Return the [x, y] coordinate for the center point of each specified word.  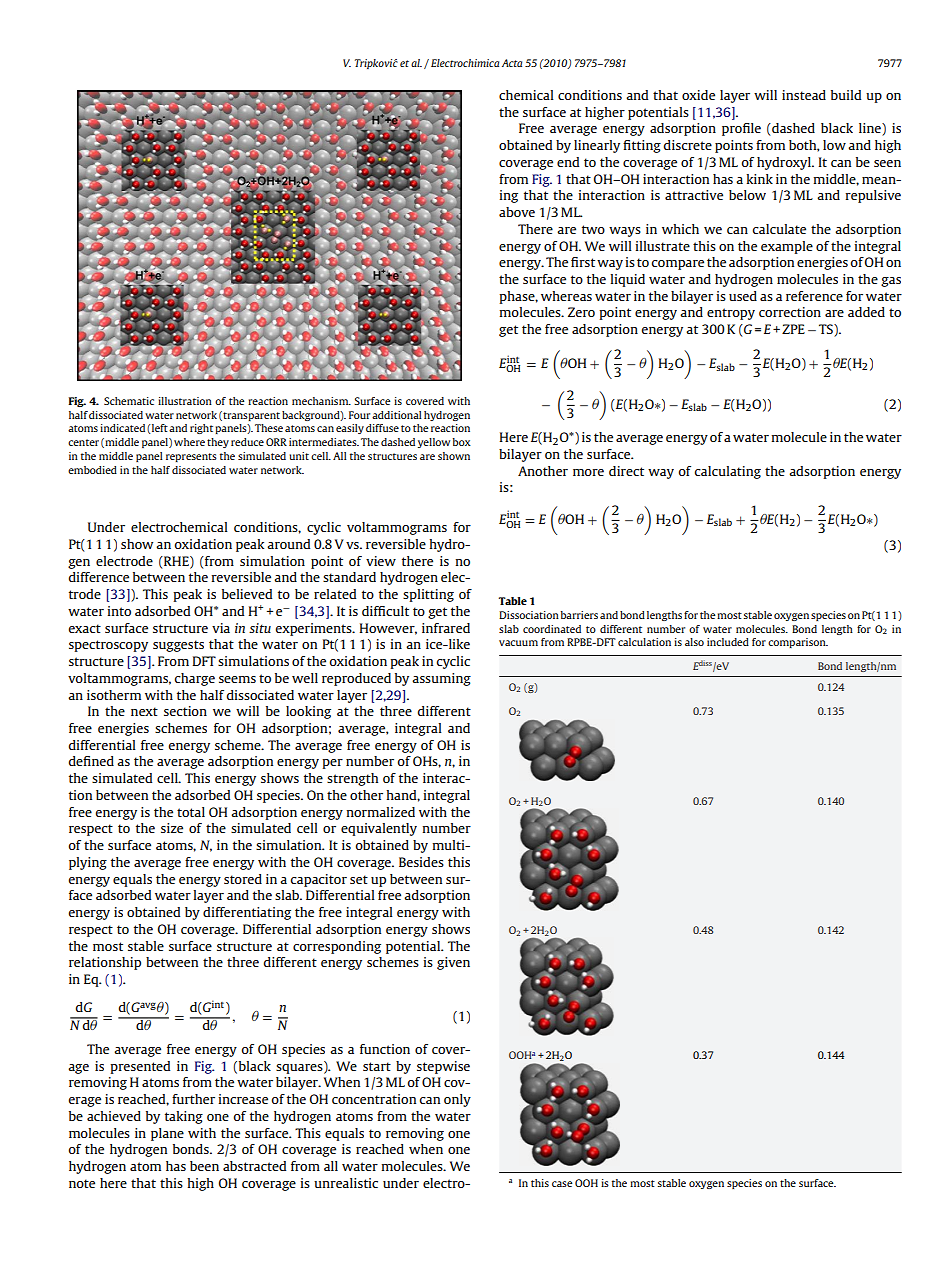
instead [804, 95]
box [462, 442]
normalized [381, 812]
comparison [798, 643]
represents [191, 457]
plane [167, 1134]
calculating [728, 472]
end [568, 162]
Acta [512, 63]
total [191, 812]
